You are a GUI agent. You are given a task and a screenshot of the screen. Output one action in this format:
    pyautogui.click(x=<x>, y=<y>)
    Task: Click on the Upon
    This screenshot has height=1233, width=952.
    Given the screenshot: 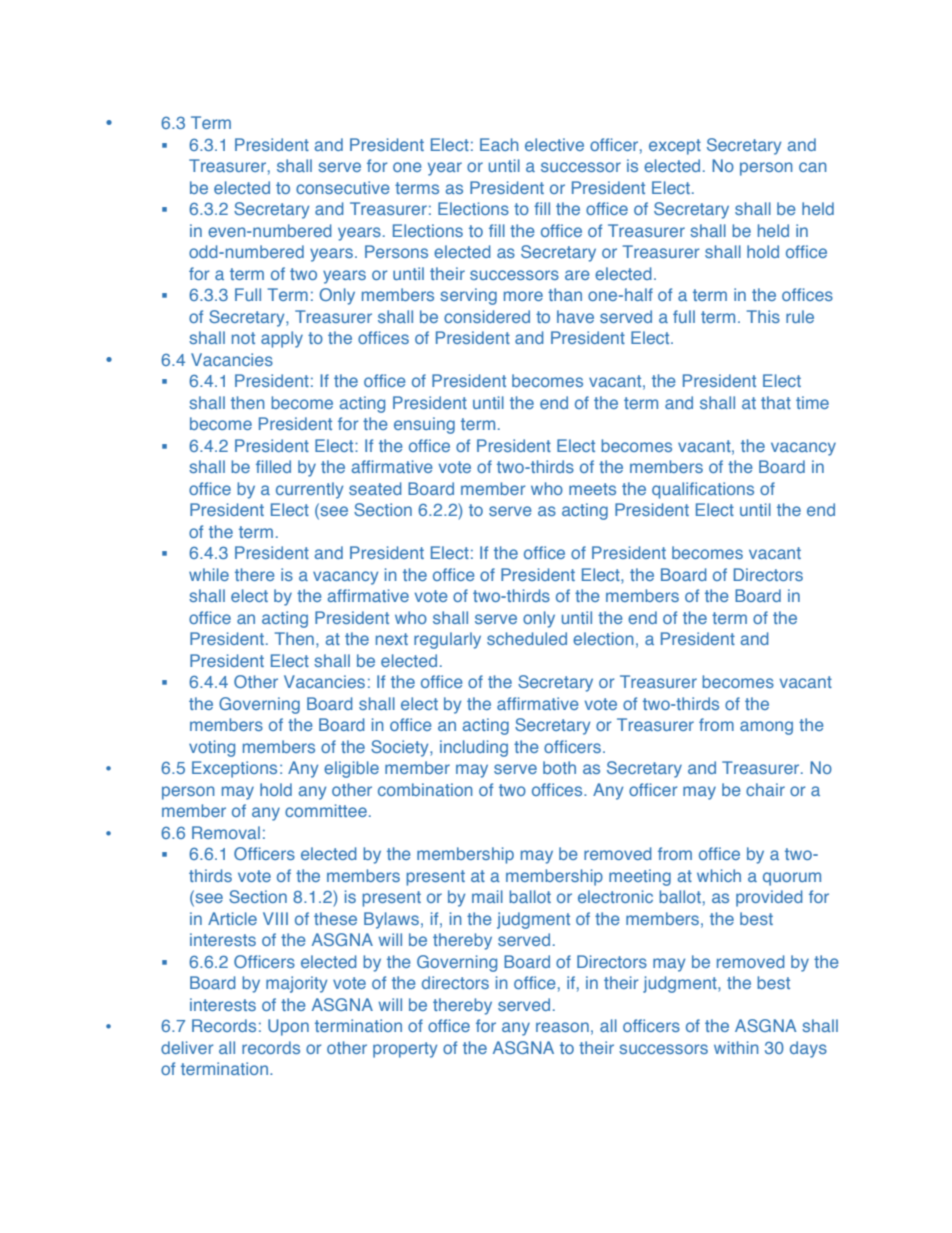 What is the action you would take?
    pyautogui.click(x=288, y=1027)
